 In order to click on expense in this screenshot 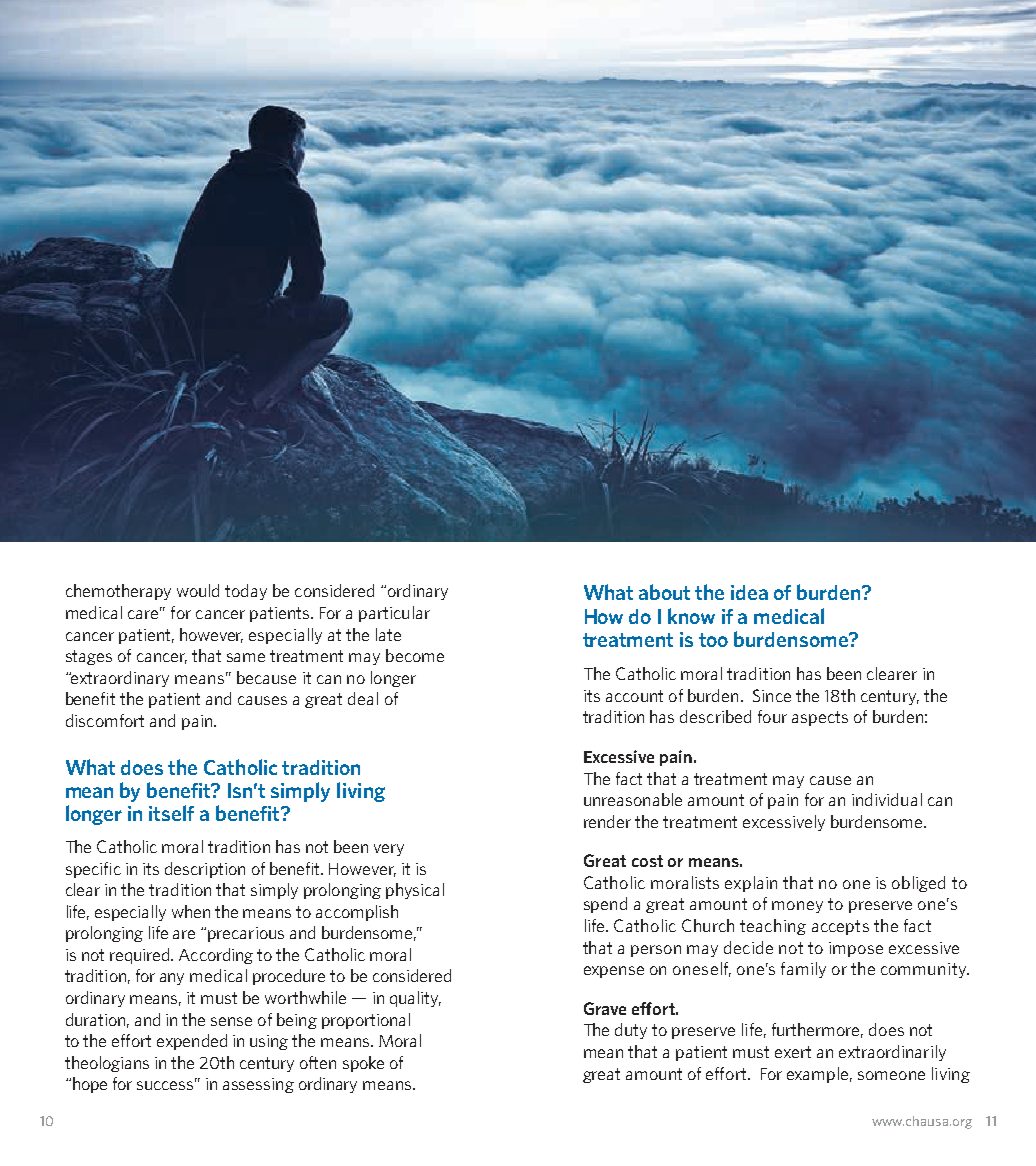, I will do `click(614, 972)`.
